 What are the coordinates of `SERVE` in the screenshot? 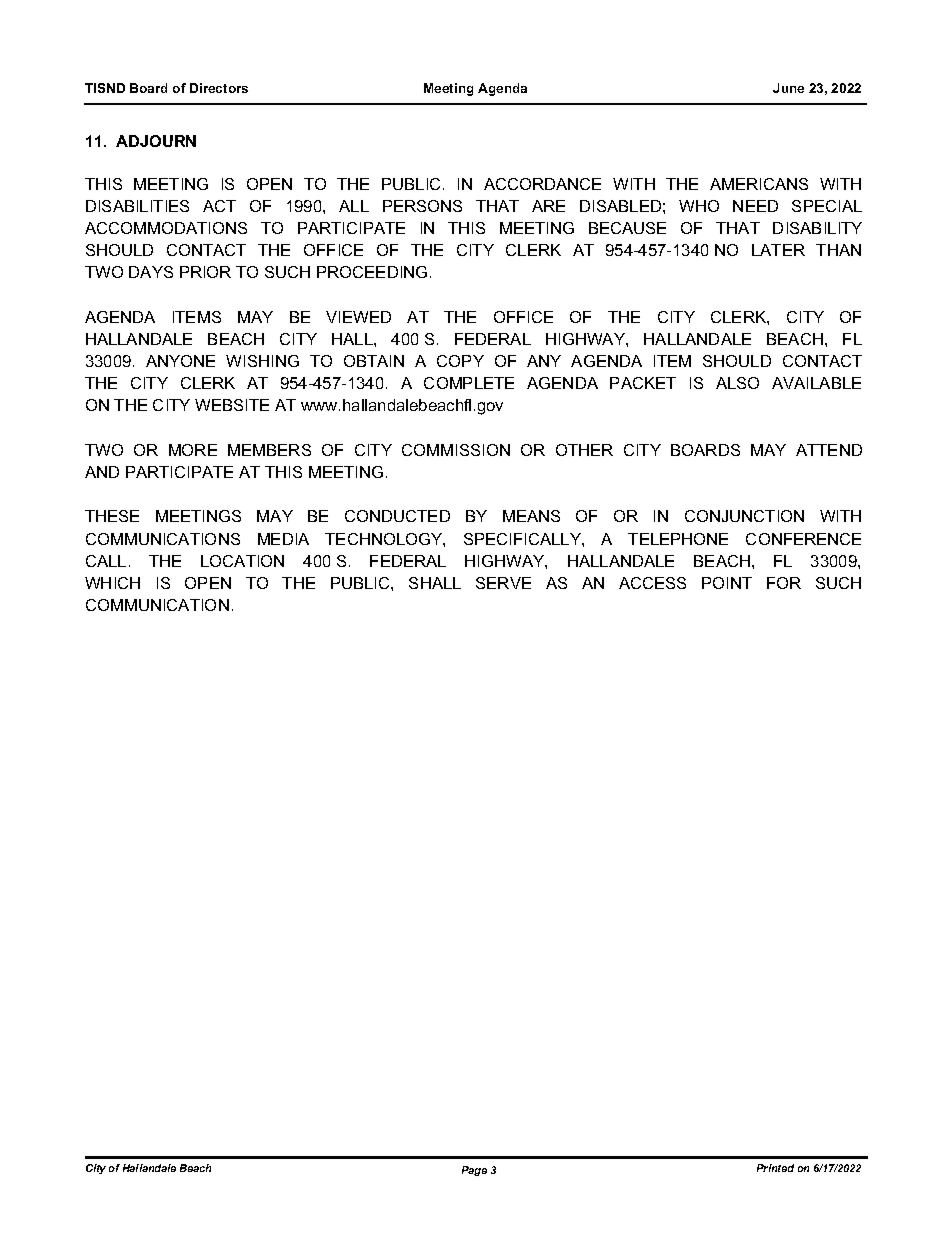 It's located at (503, 583).
